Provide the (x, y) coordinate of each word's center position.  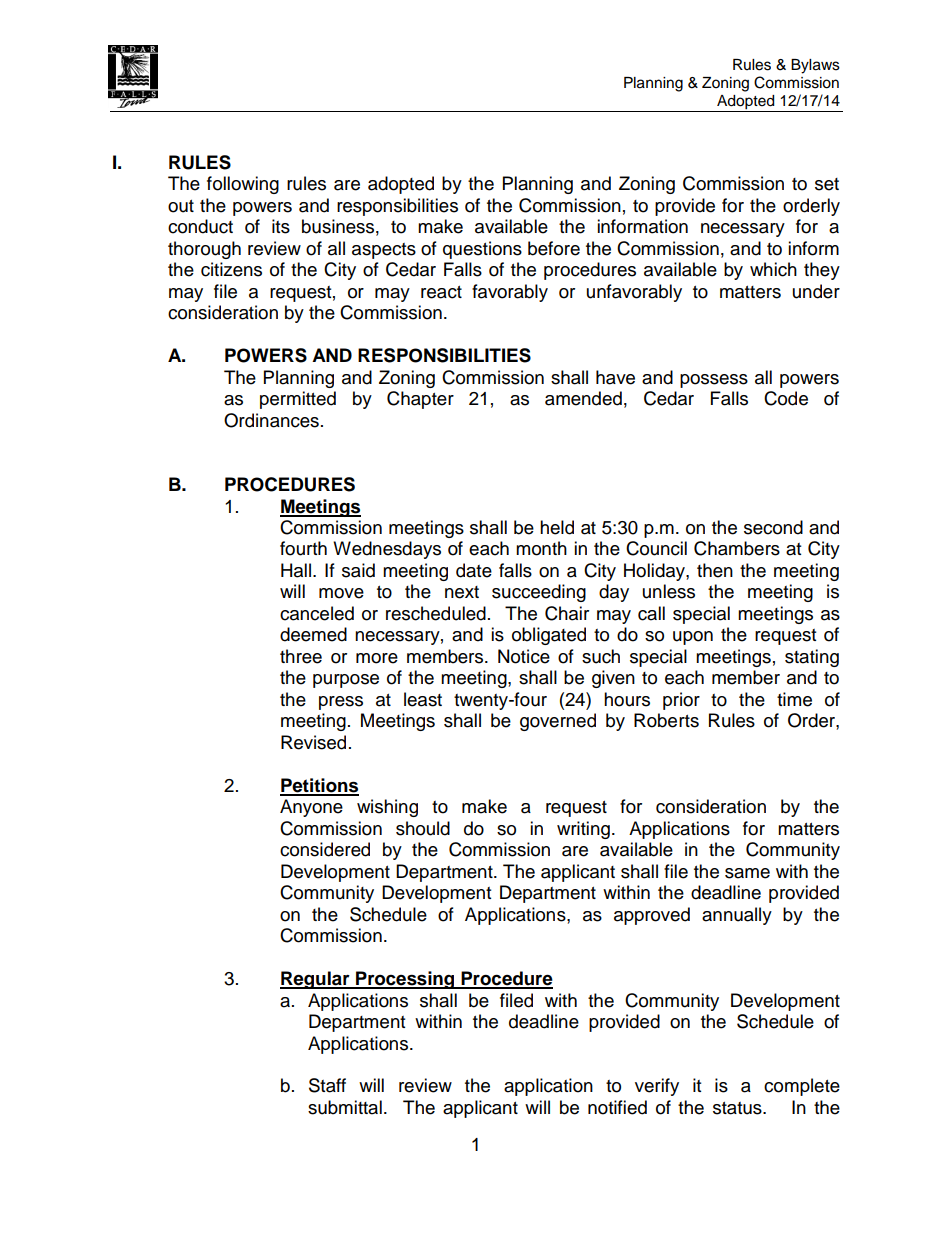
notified (617, 1107)
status (738, 1108)
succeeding (539, 593)
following (243, 185)
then (715, 570)
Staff (327, 1085)
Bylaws (815, 66)
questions (482, 250)
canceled (317, 613)
